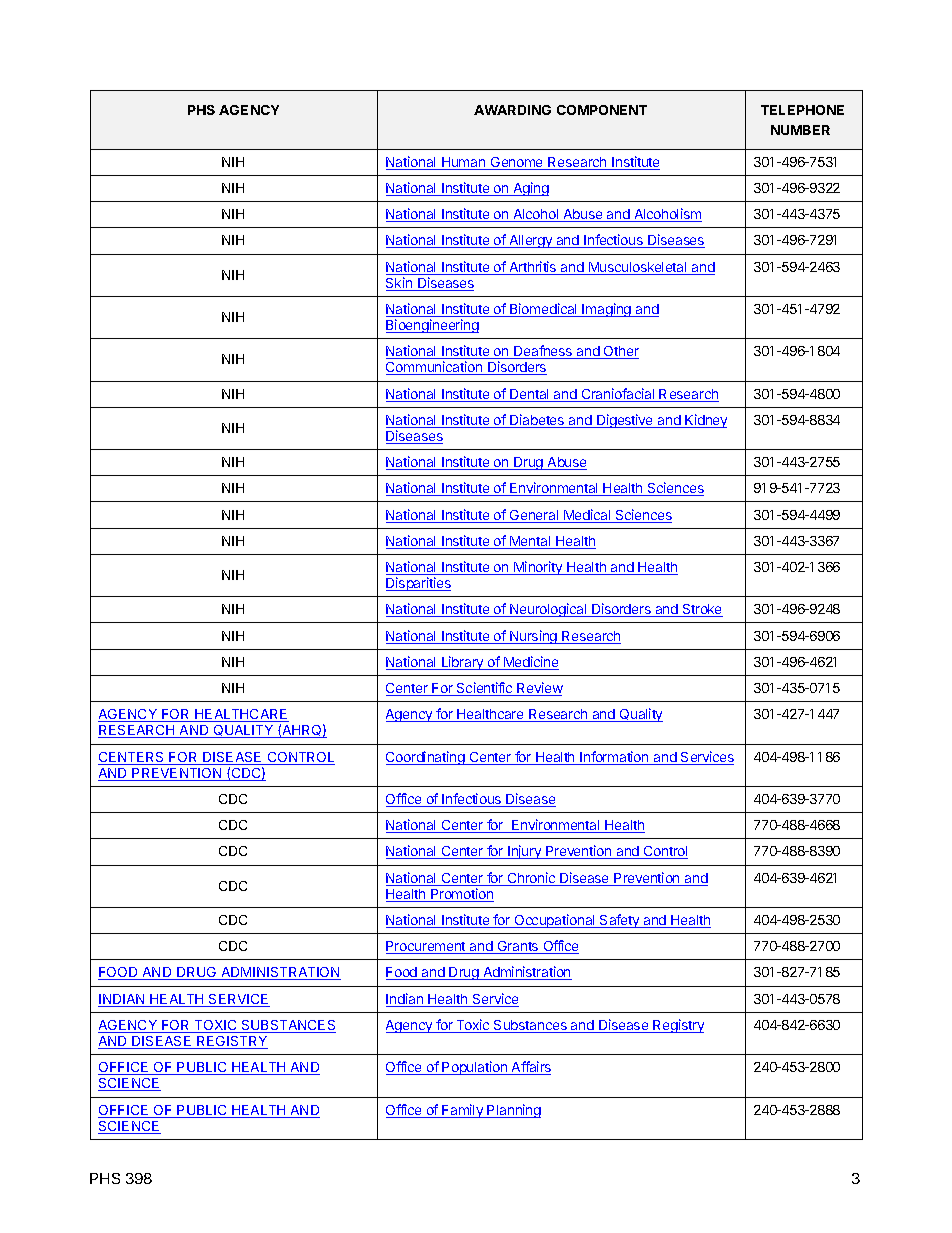 This screenshot has width=952, height=1233. What do you see at coordinates (618, 395) in the screenshot?
I see `Craniofacial` at bounding box center [618, 395].
